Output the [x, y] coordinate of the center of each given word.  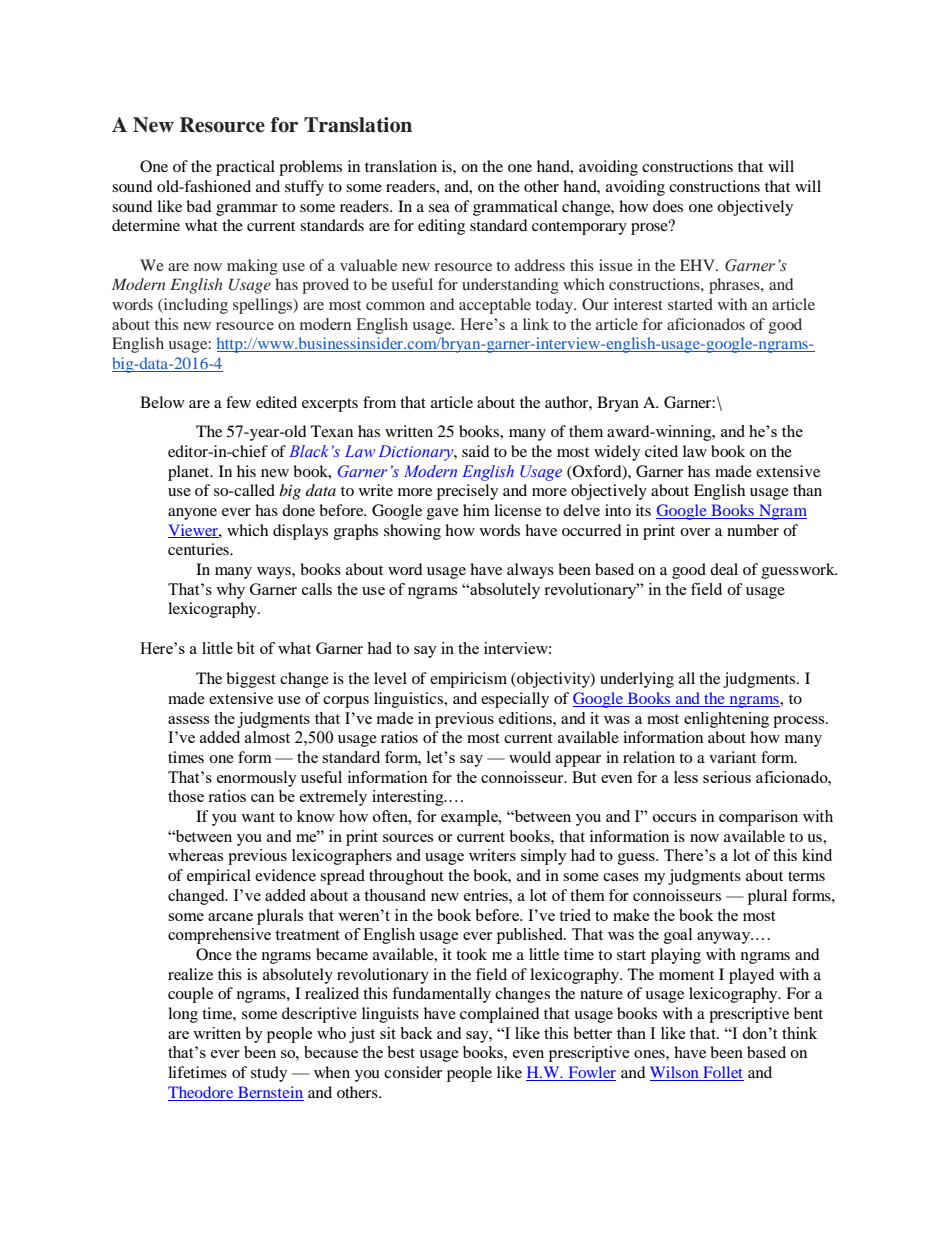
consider [413, 1072]
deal [724, 569]
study [269, 1074]
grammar [247, 210]
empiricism [468, 680]
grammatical [515, 208]
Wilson [675, 1073]
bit [246, 648]
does [668, 206]
